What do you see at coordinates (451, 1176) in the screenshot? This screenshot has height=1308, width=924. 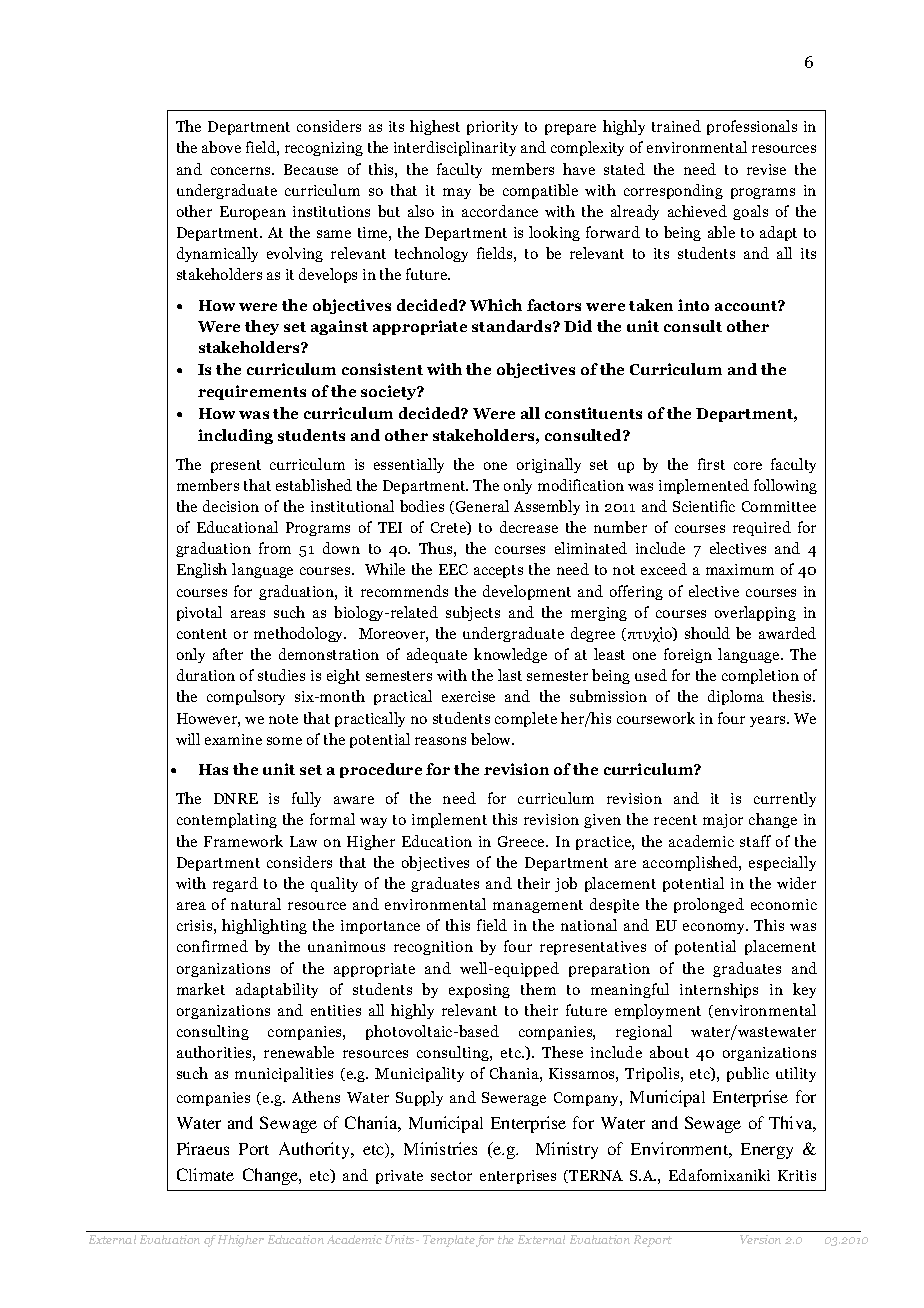 I see `sector` at bounding box center [451, 1176].
